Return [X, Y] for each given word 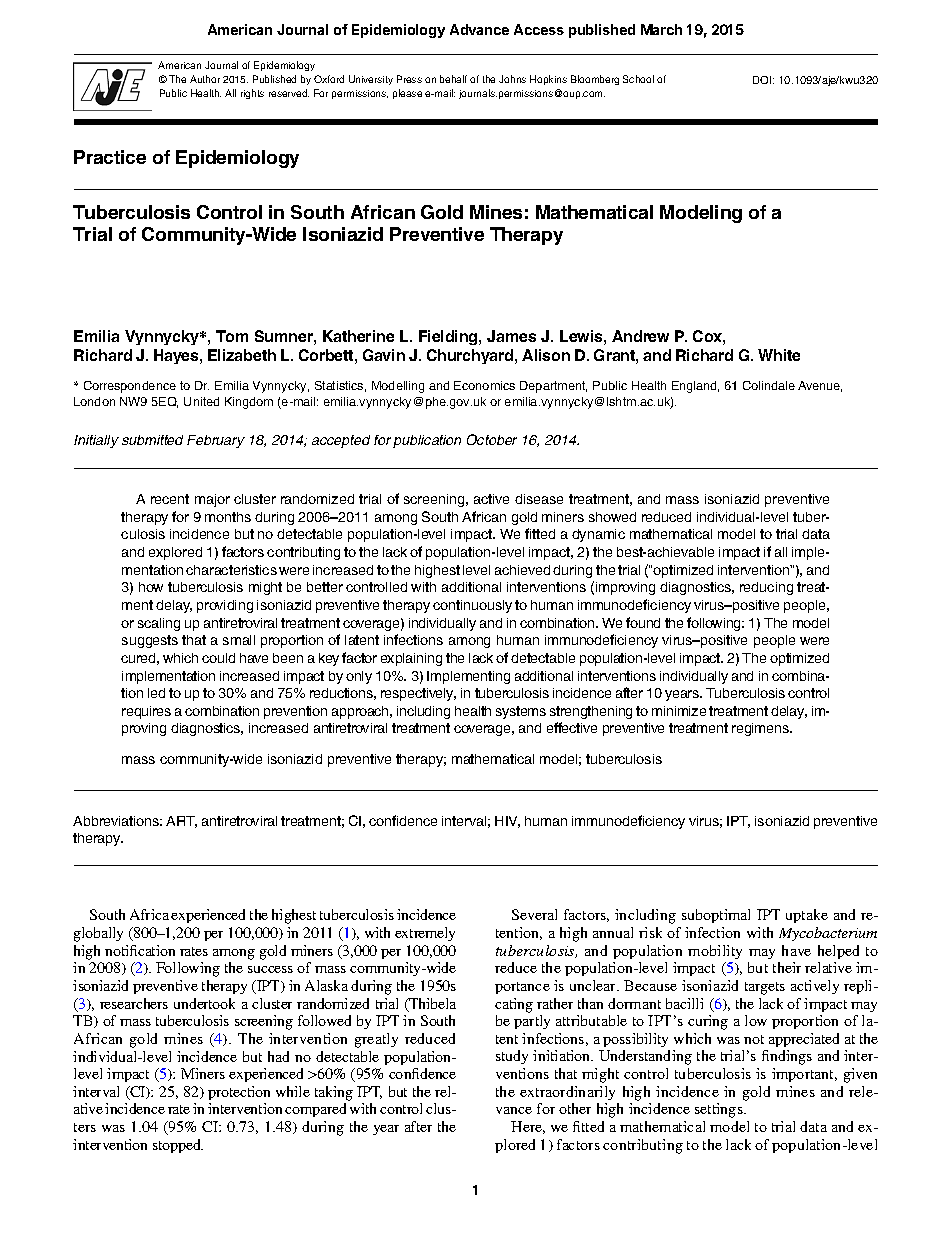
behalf [453, 79]
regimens [761, 729]
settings [720, 1110]
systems [521, 712]
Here [528, 1127]
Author [205, 79]
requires [146, 712]
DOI [763, 80]
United [201, 401]
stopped [178, 1146]
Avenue [820, 386]
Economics [484, 385]
